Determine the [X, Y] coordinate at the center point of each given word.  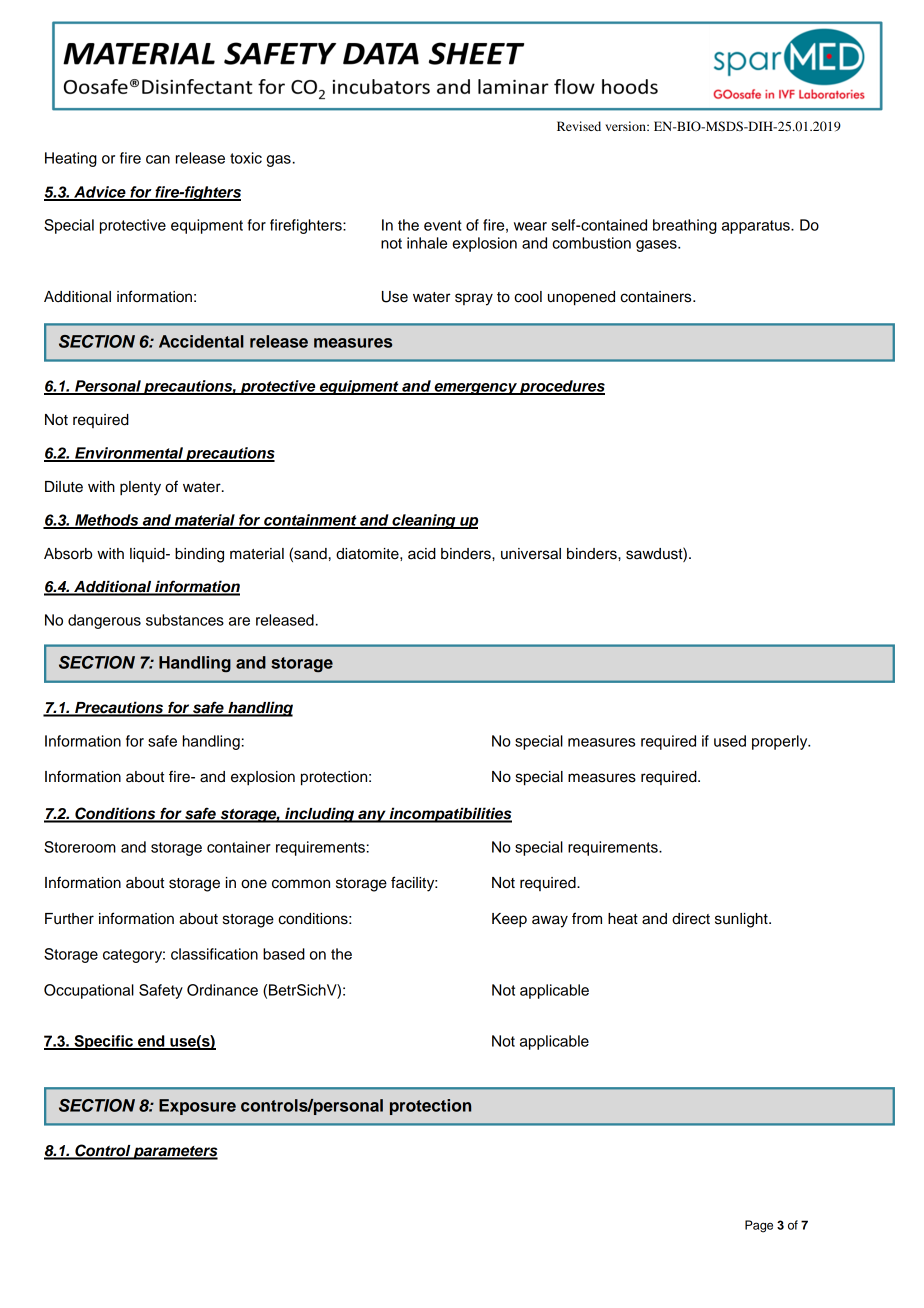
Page [759, 1226]
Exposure [197, 1107]
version [626, 126]
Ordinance [222, 990]
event [443, 225]
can [158, 159]
